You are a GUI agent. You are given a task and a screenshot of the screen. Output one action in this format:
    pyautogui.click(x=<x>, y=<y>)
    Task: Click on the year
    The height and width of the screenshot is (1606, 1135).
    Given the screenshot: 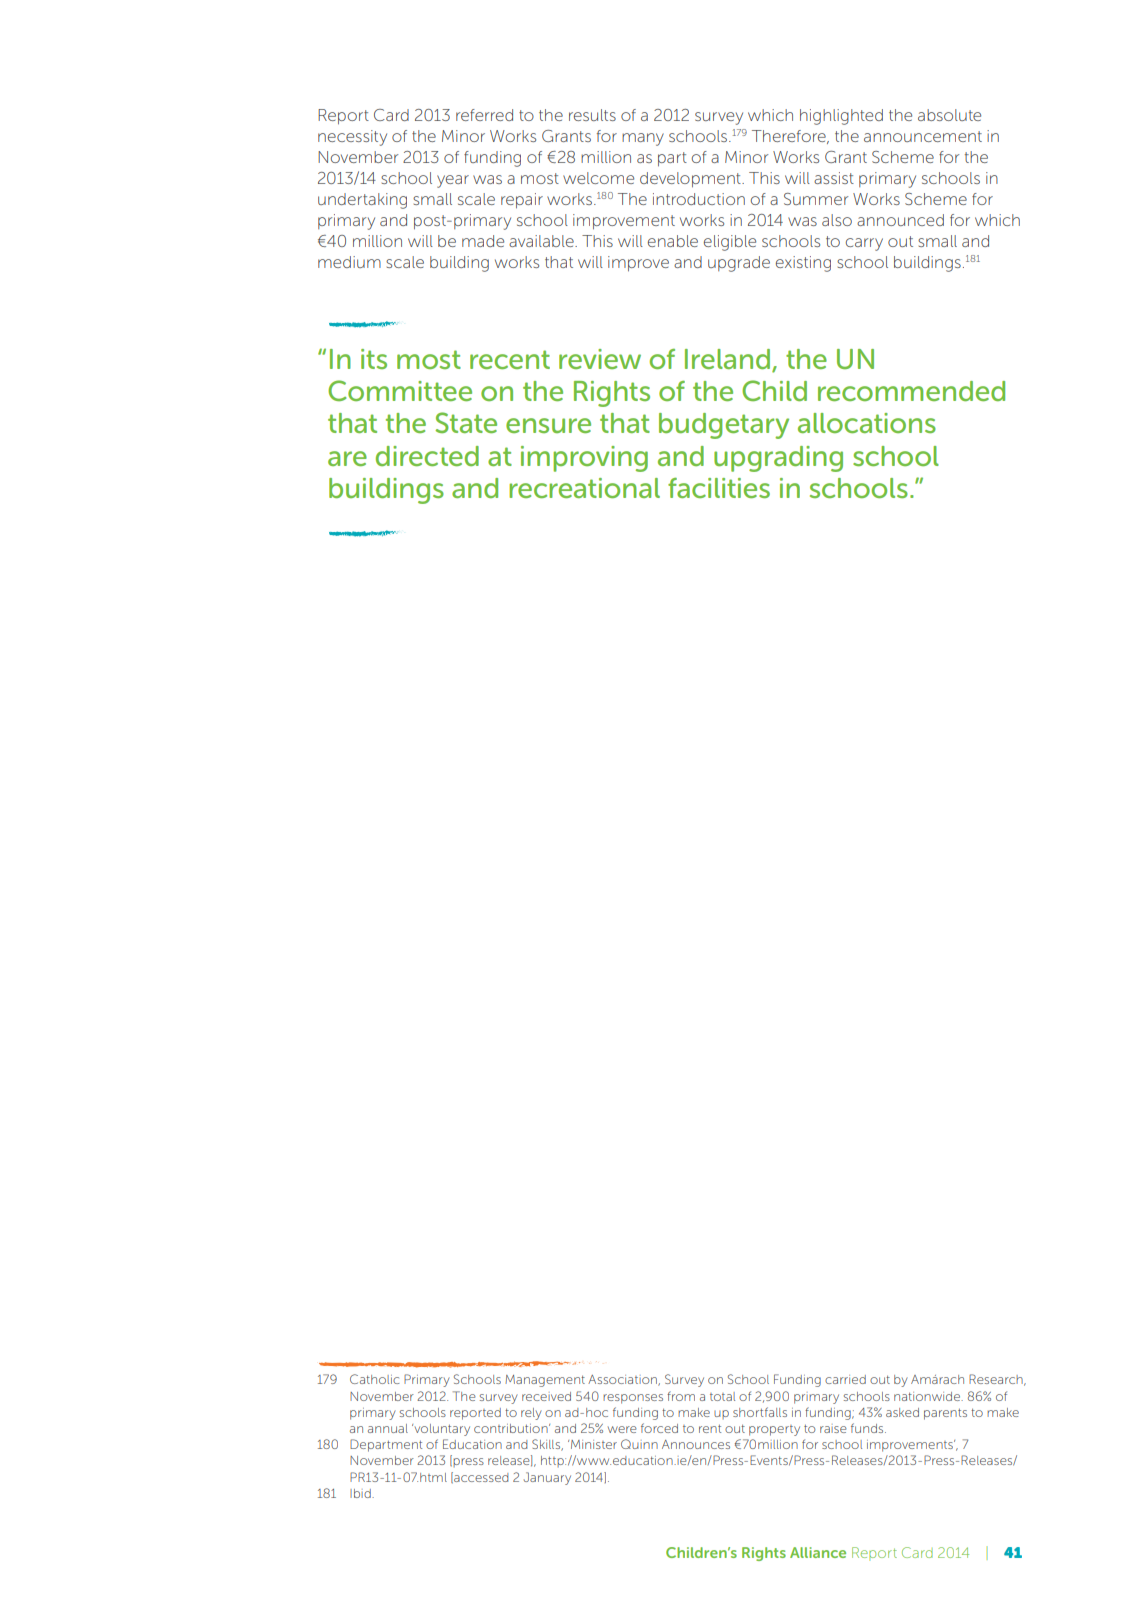 What is the action you would take?
    pyautogui.click(x=453, y=181)
